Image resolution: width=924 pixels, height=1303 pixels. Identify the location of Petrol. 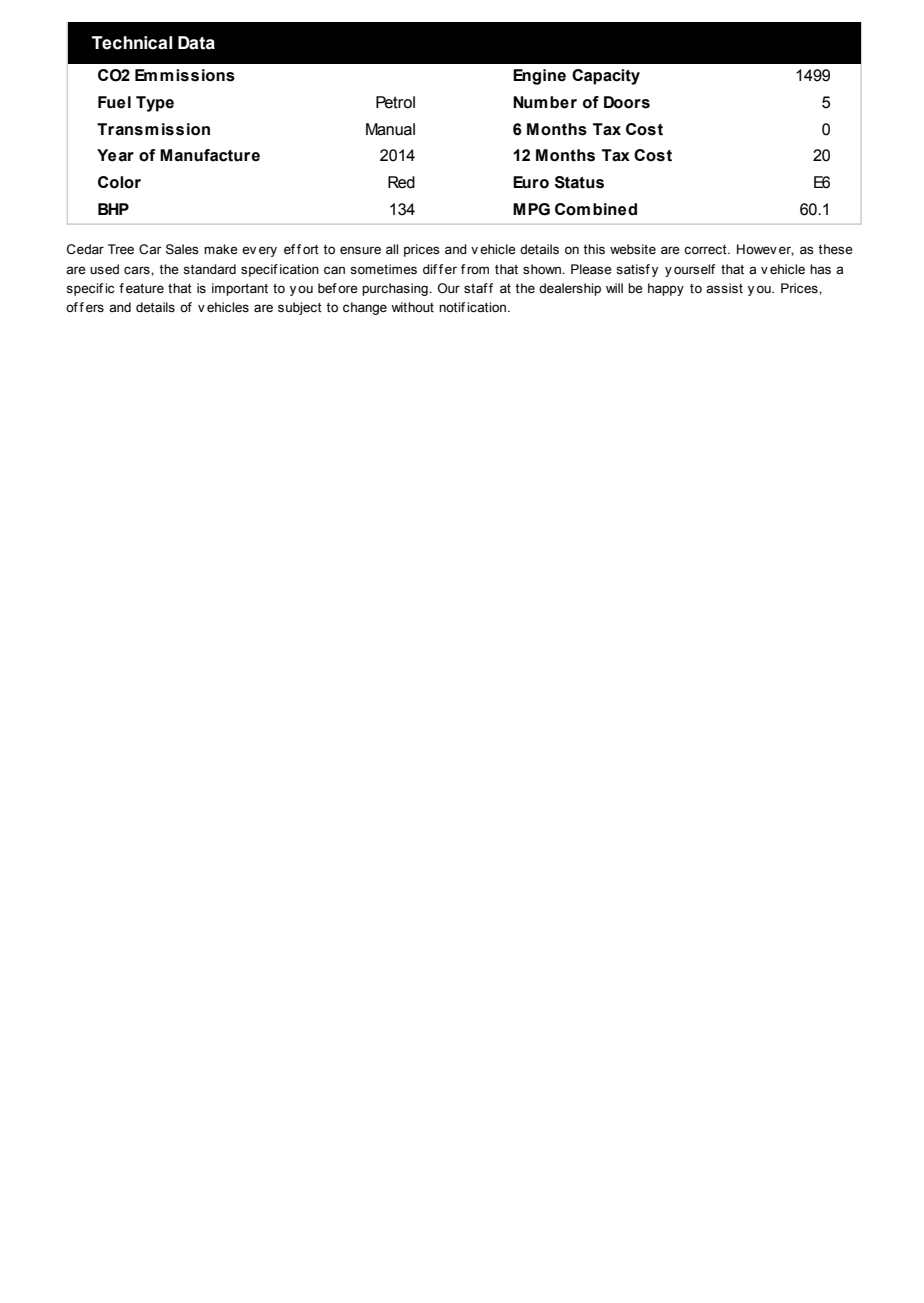
(395, 102).
